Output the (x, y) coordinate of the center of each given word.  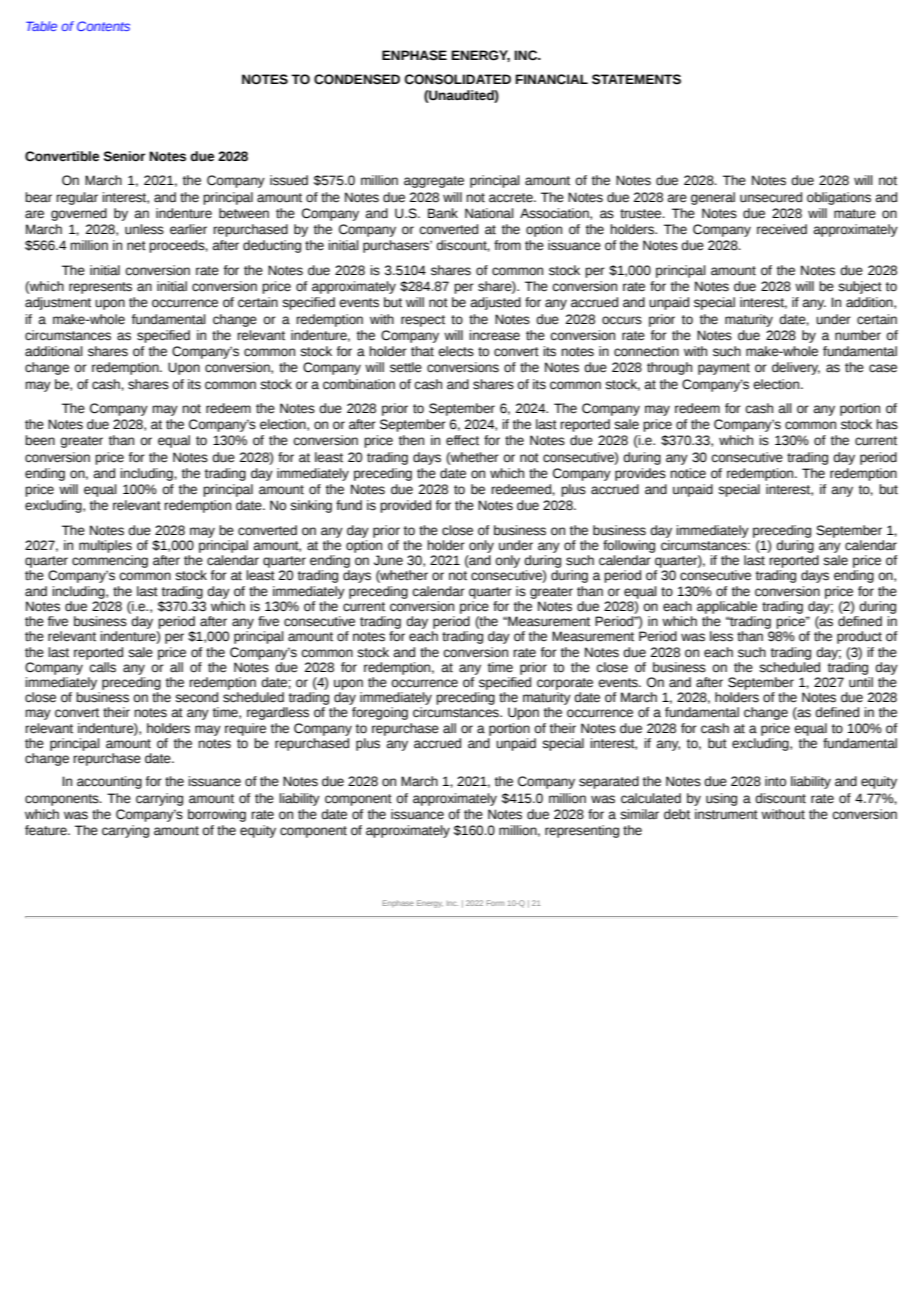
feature (47, 830)
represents (100, 288)
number (858, 335)
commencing (110, 561)
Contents (103, 26)
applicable (727, 607)
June (388, 560)
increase (494, 335)
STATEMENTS (636, 79)
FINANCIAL (551, 79)
